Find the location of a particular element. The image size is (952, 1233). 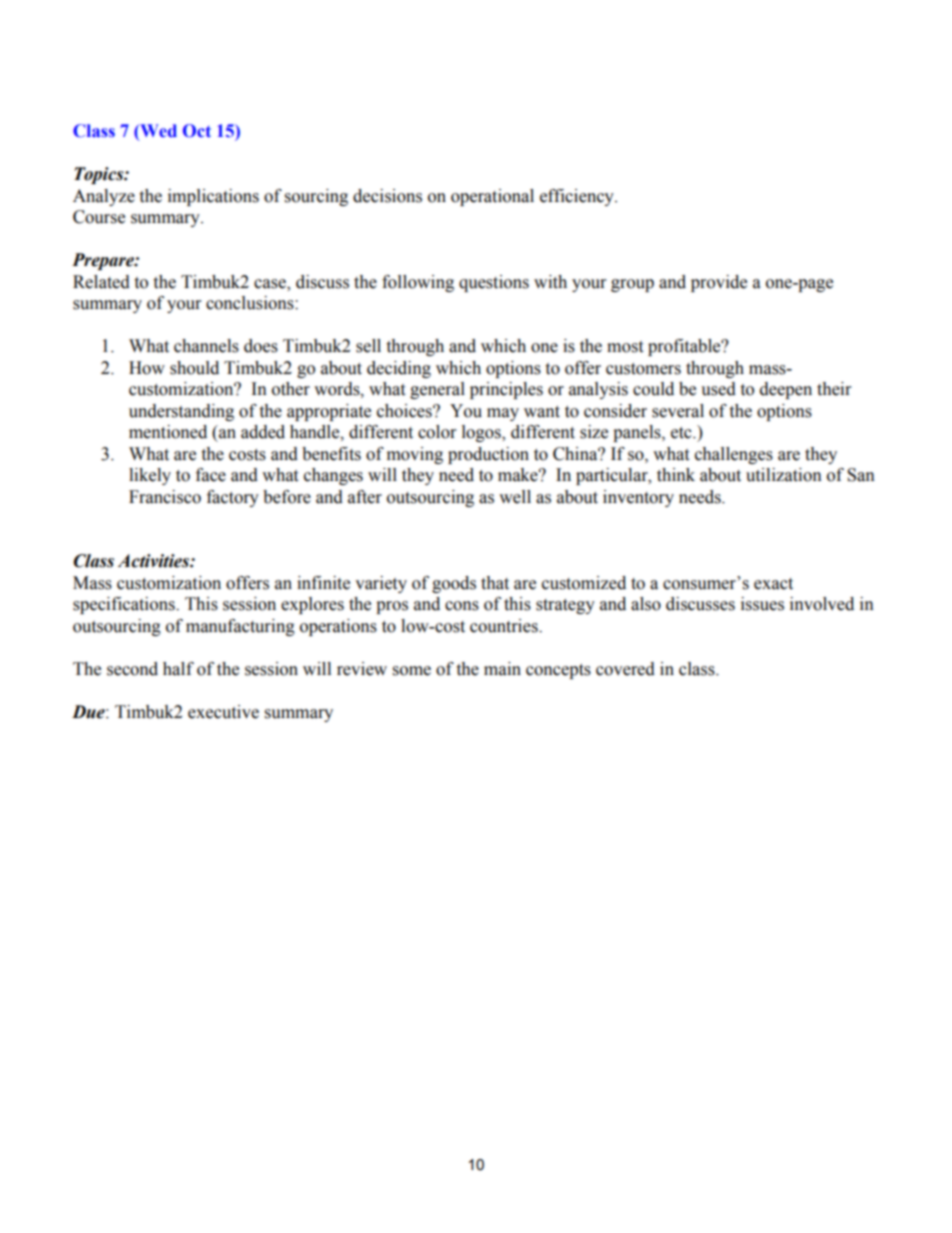

main is located at coordinates (502, 669).
